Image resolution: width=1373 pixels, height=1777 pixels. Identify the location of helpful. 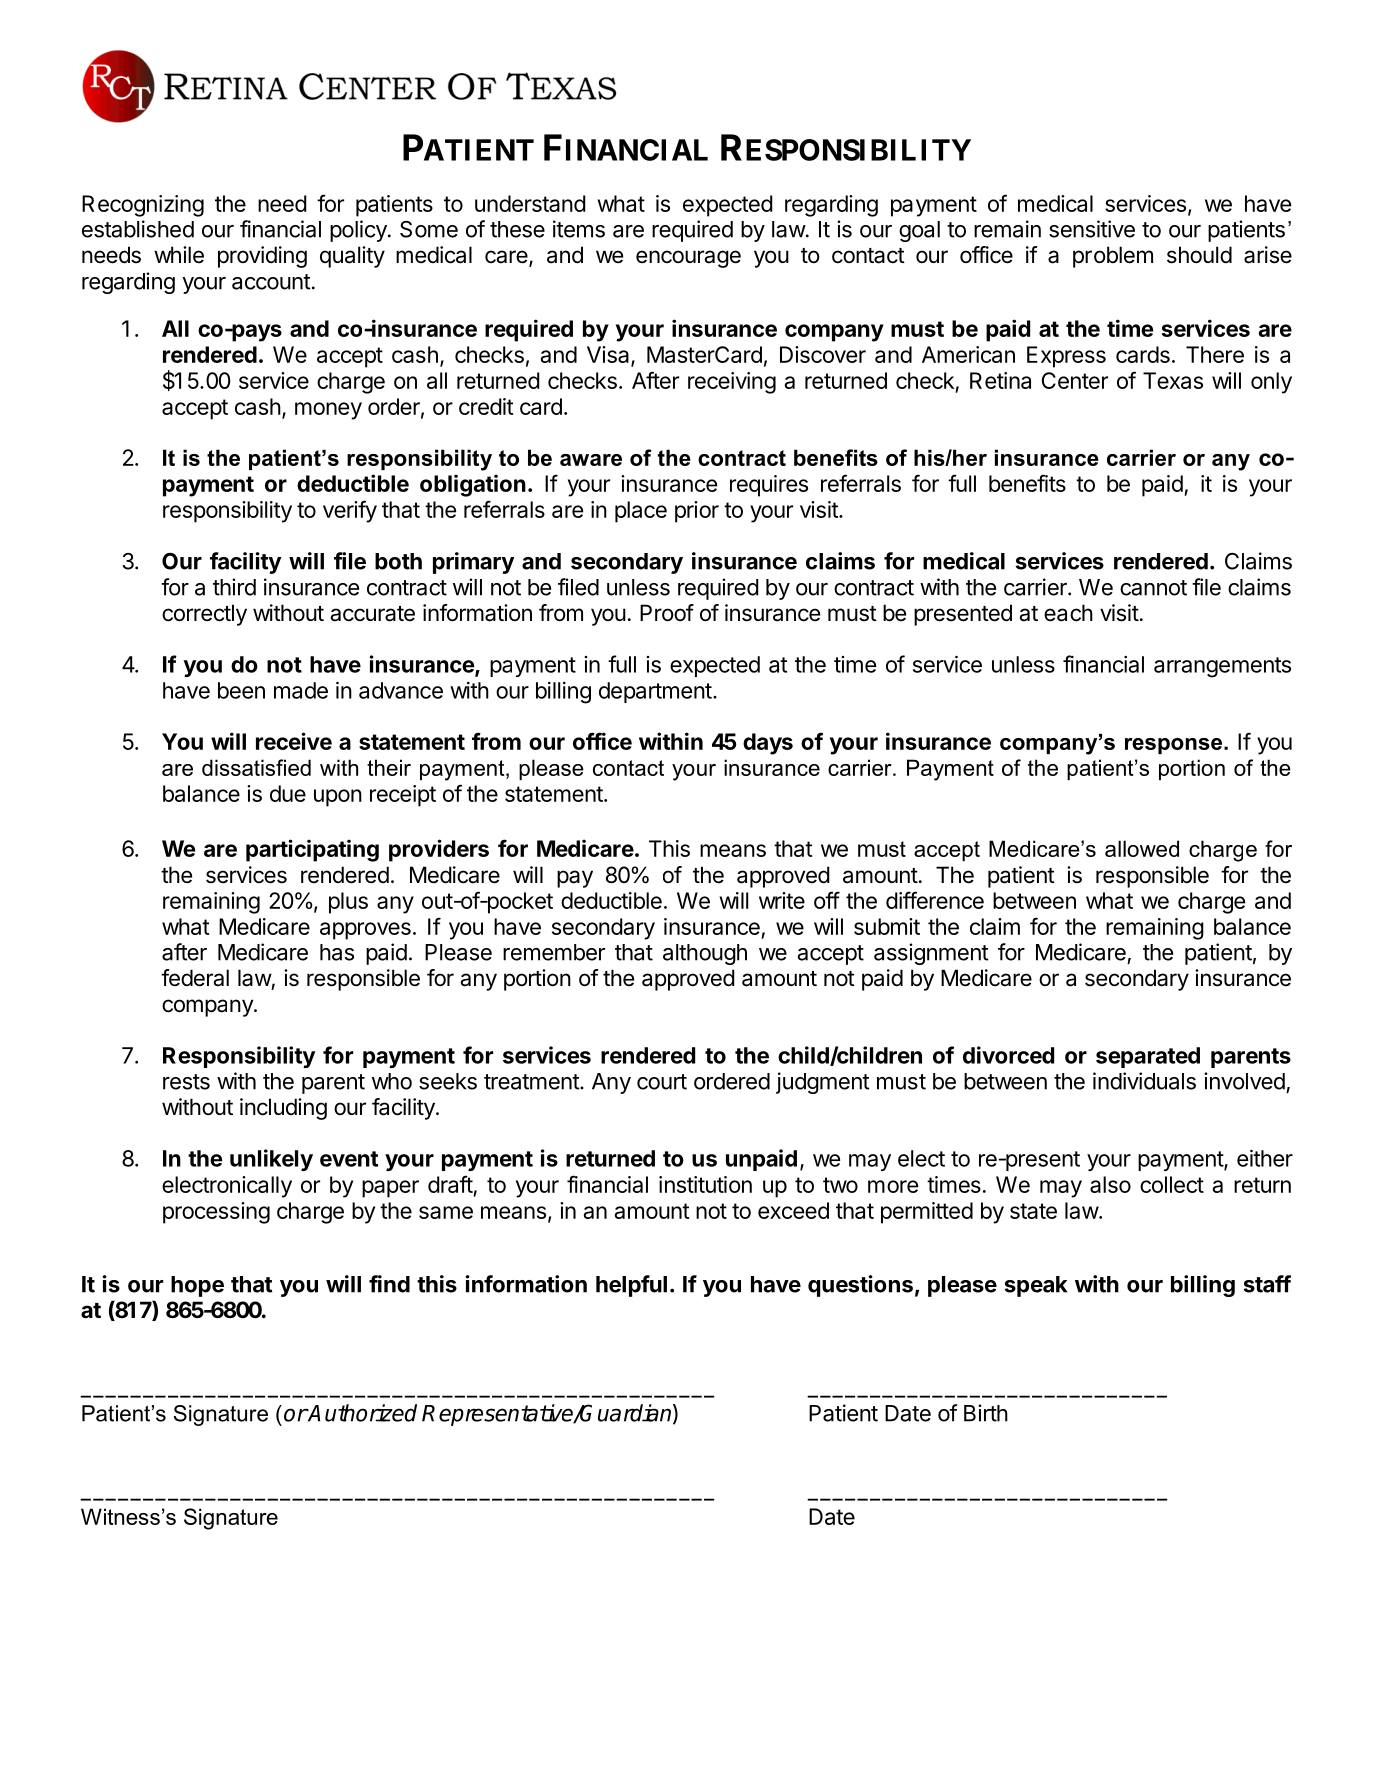
(631, 1286).
